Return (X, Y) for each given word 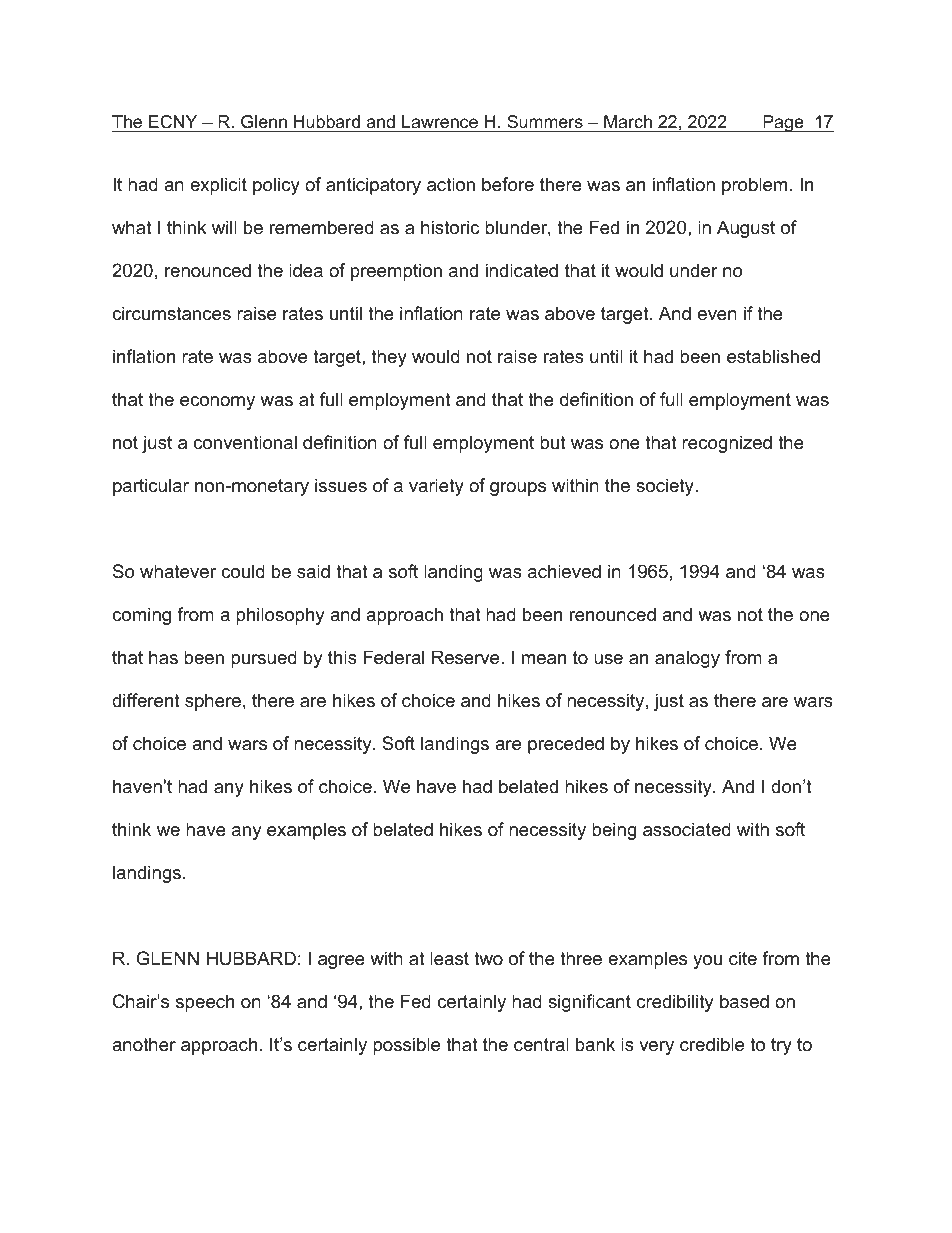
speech (205, 1003)
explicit (218, 186)
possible (406, 1046)
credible (712, 1044)
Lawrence (440, 123)
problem (754, 186)
